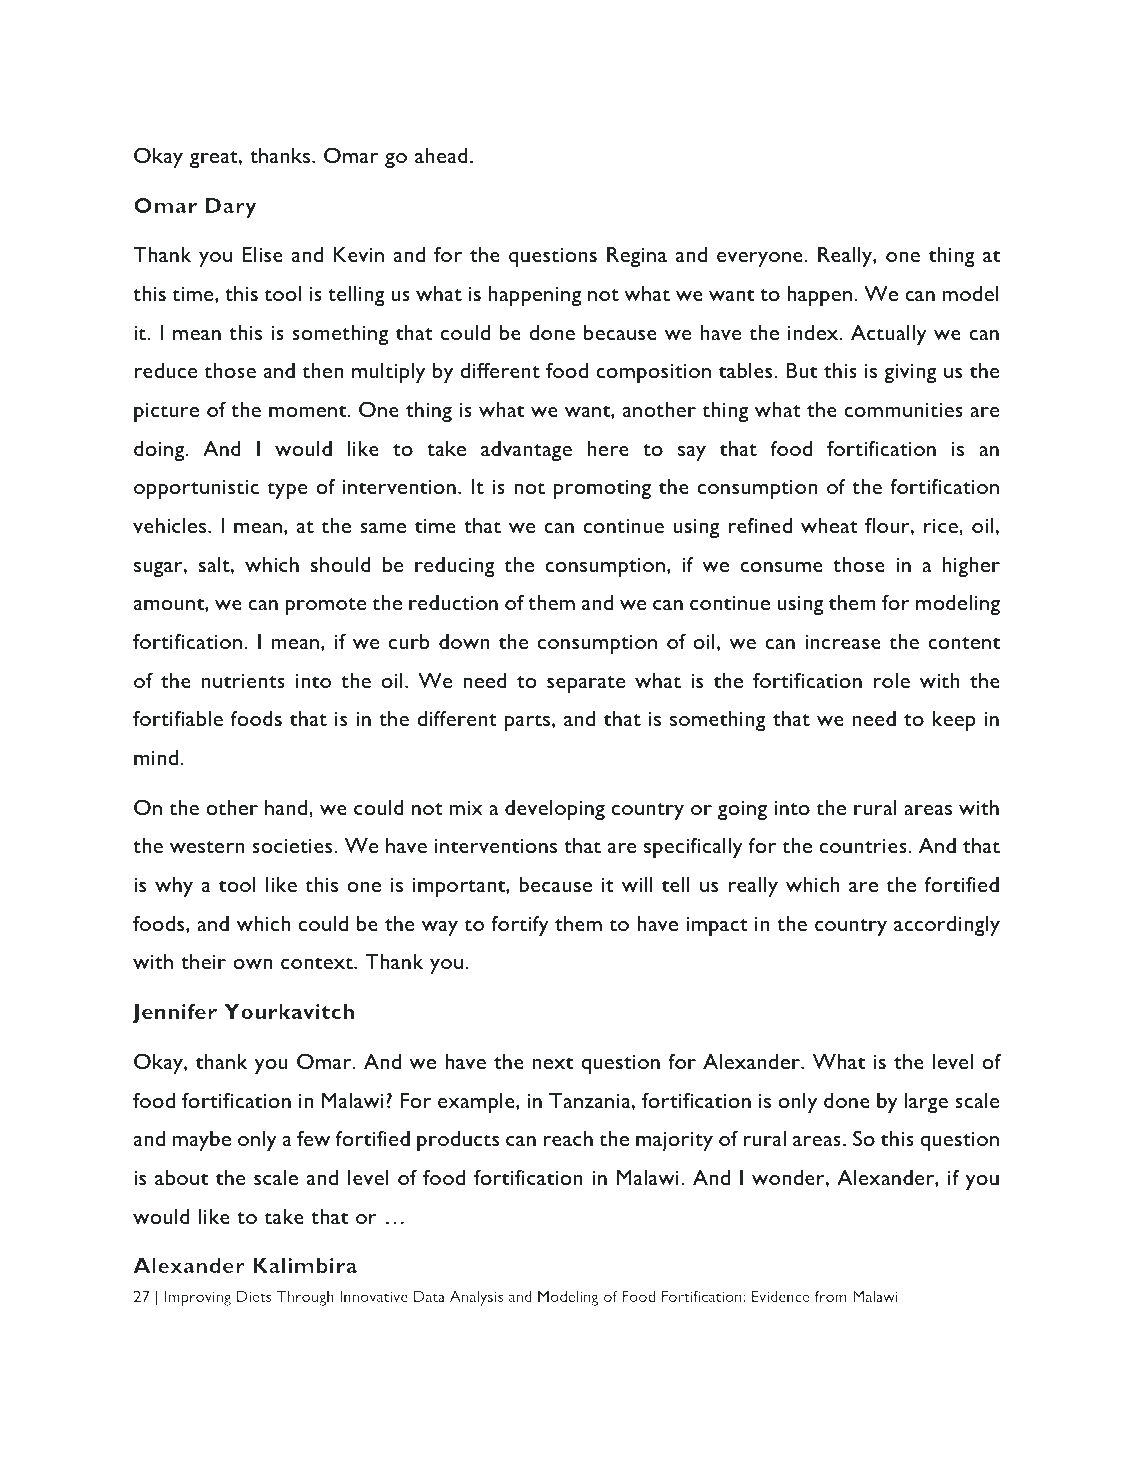 Image resolution: width=1134 pixels, height=1467 pixels. Describe the element at coordinates (263, 254) in the screenshot. I see `Elise` at that location.
